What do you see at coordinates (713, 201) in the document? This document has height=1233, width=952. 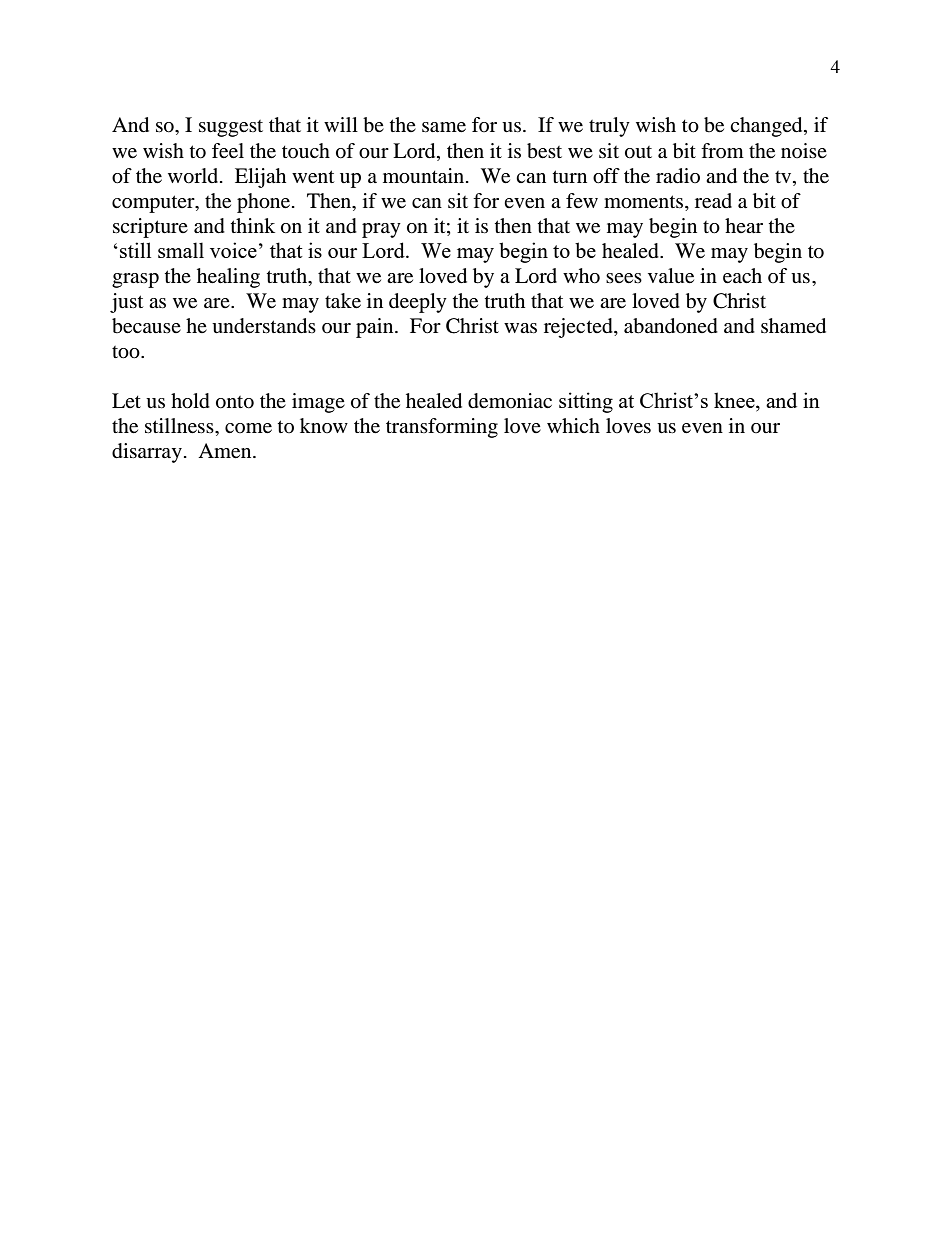 I see `read` at bounding box center [713, 201].
